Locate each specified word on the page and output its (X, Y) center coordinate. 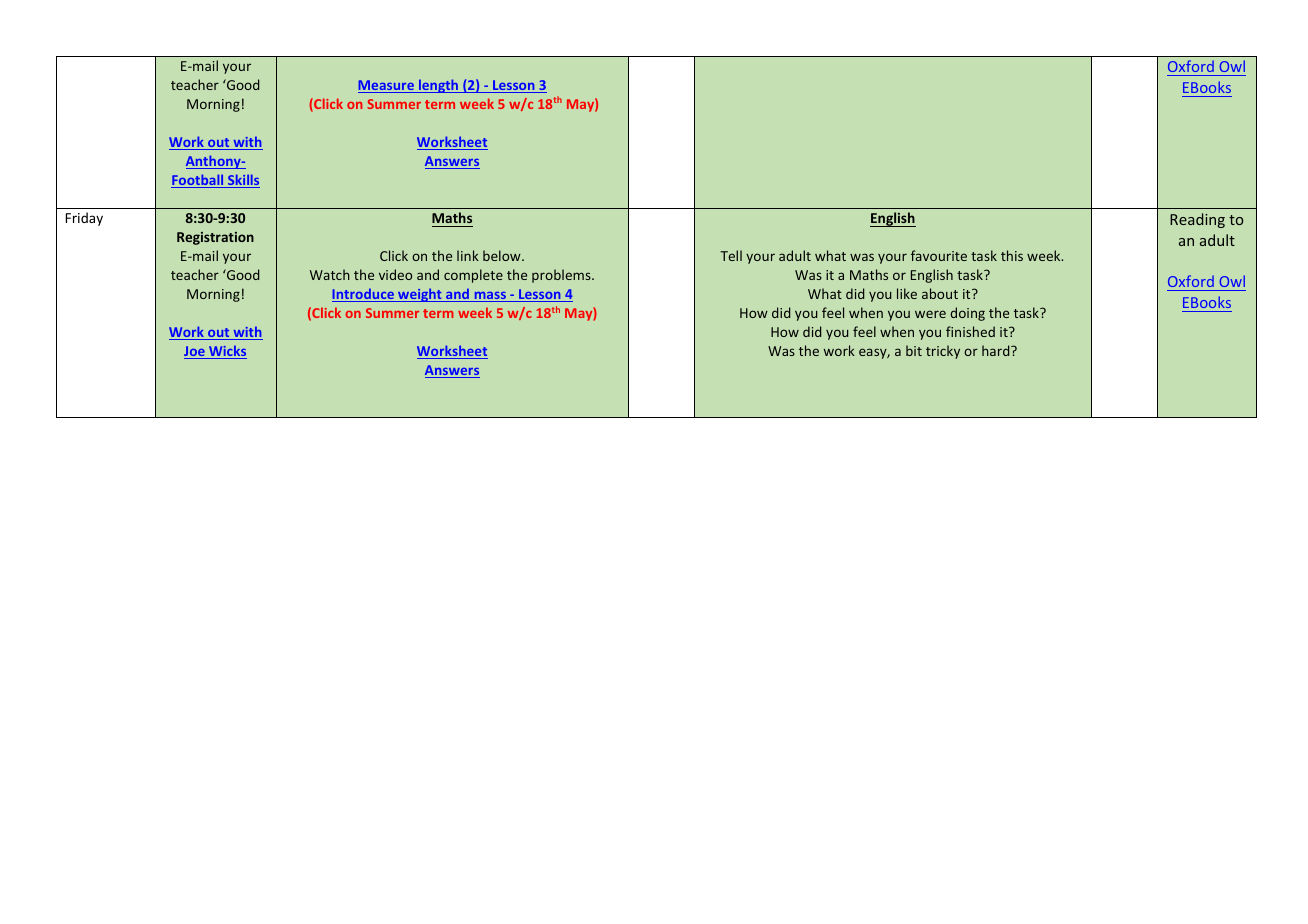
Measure (387, 86)
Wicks (227, 352)
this (1012, 255)
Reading (1197, 220)
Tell (731, 255)
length (439, 86)
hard (997, 350)
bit (914, 350)
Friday (84, 219)
